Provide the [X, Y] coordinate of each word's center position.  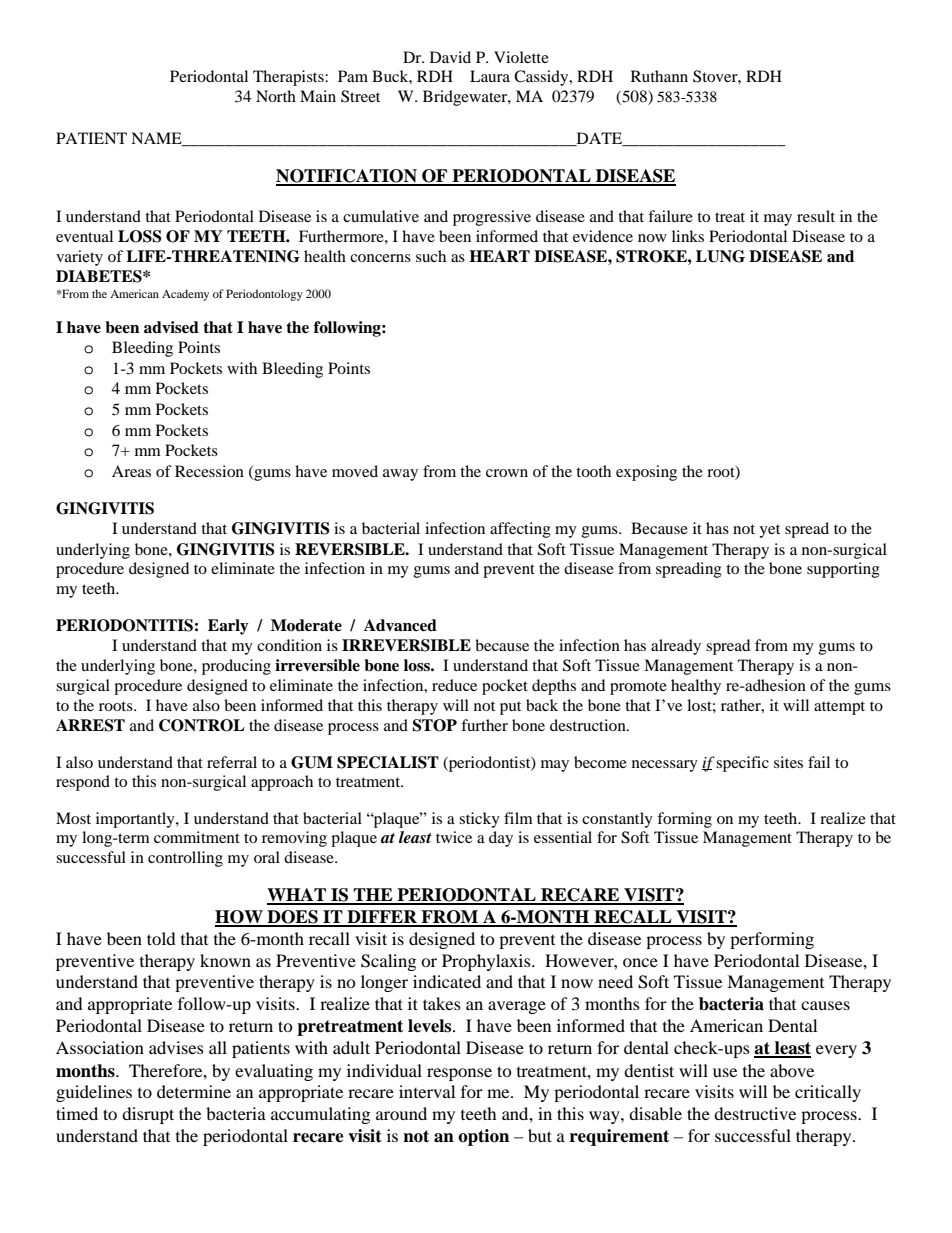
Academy [185, 295]
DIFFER [382, 918]
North [276, 96]
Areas [131, 471]
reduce [454, 685]
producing [236, 667]
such [431, 256]
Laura [490, 76]
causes [825, 1005]
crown [507, 473]
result [816, 216]
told [161, 938]
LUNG [720, 256]
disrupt [148, 1115]
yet [769, 531]
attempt [839, 708]
